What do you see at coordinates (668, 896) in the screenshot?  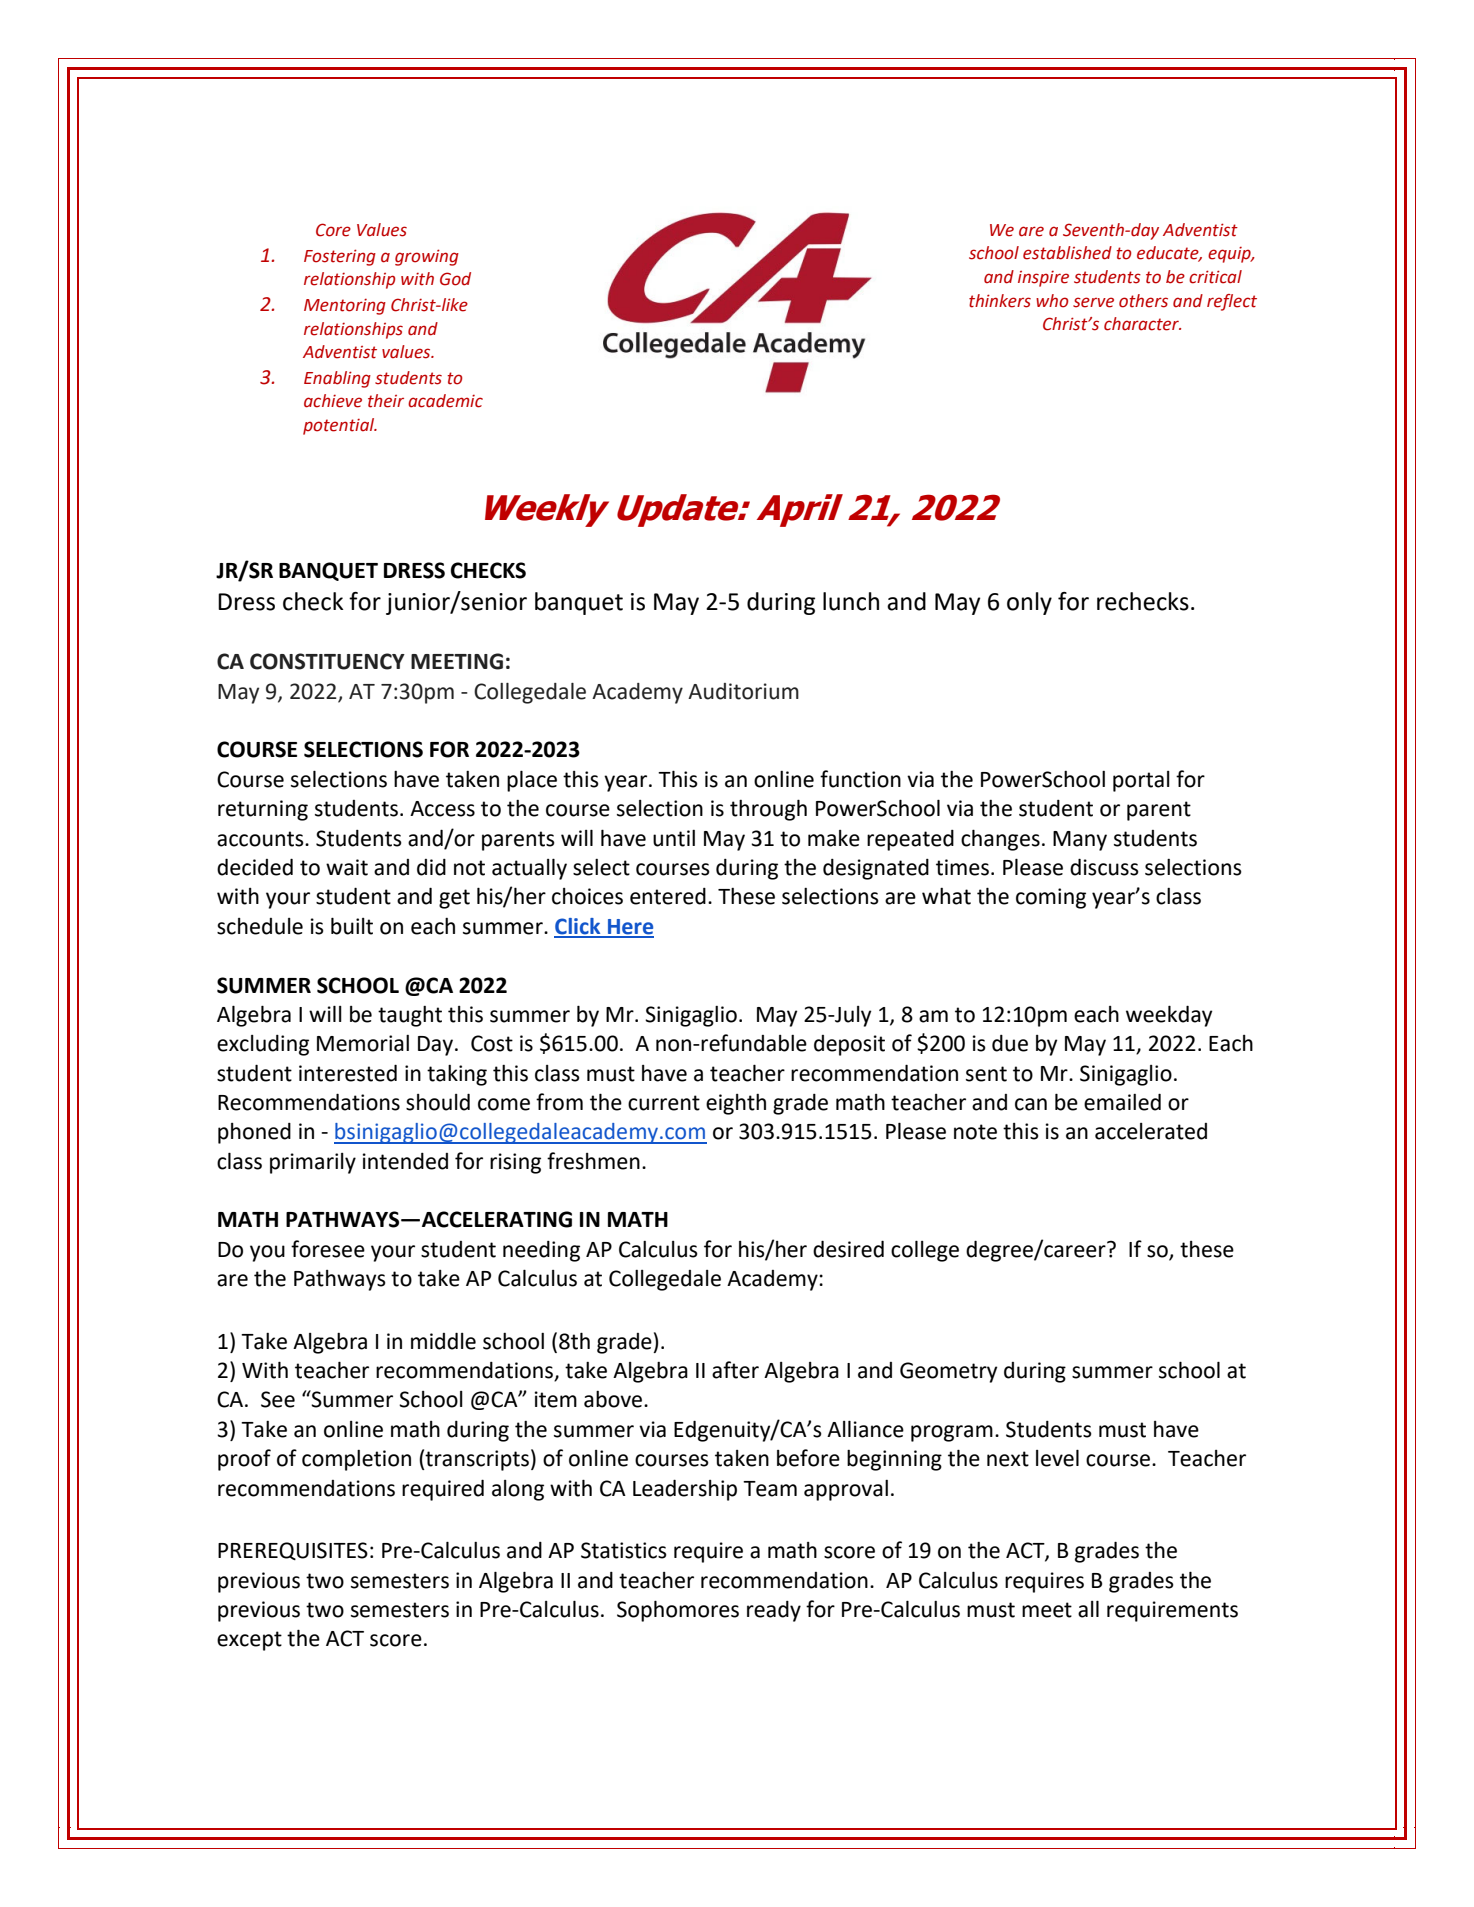 I see `entered` at bounding box center [668, 896].
